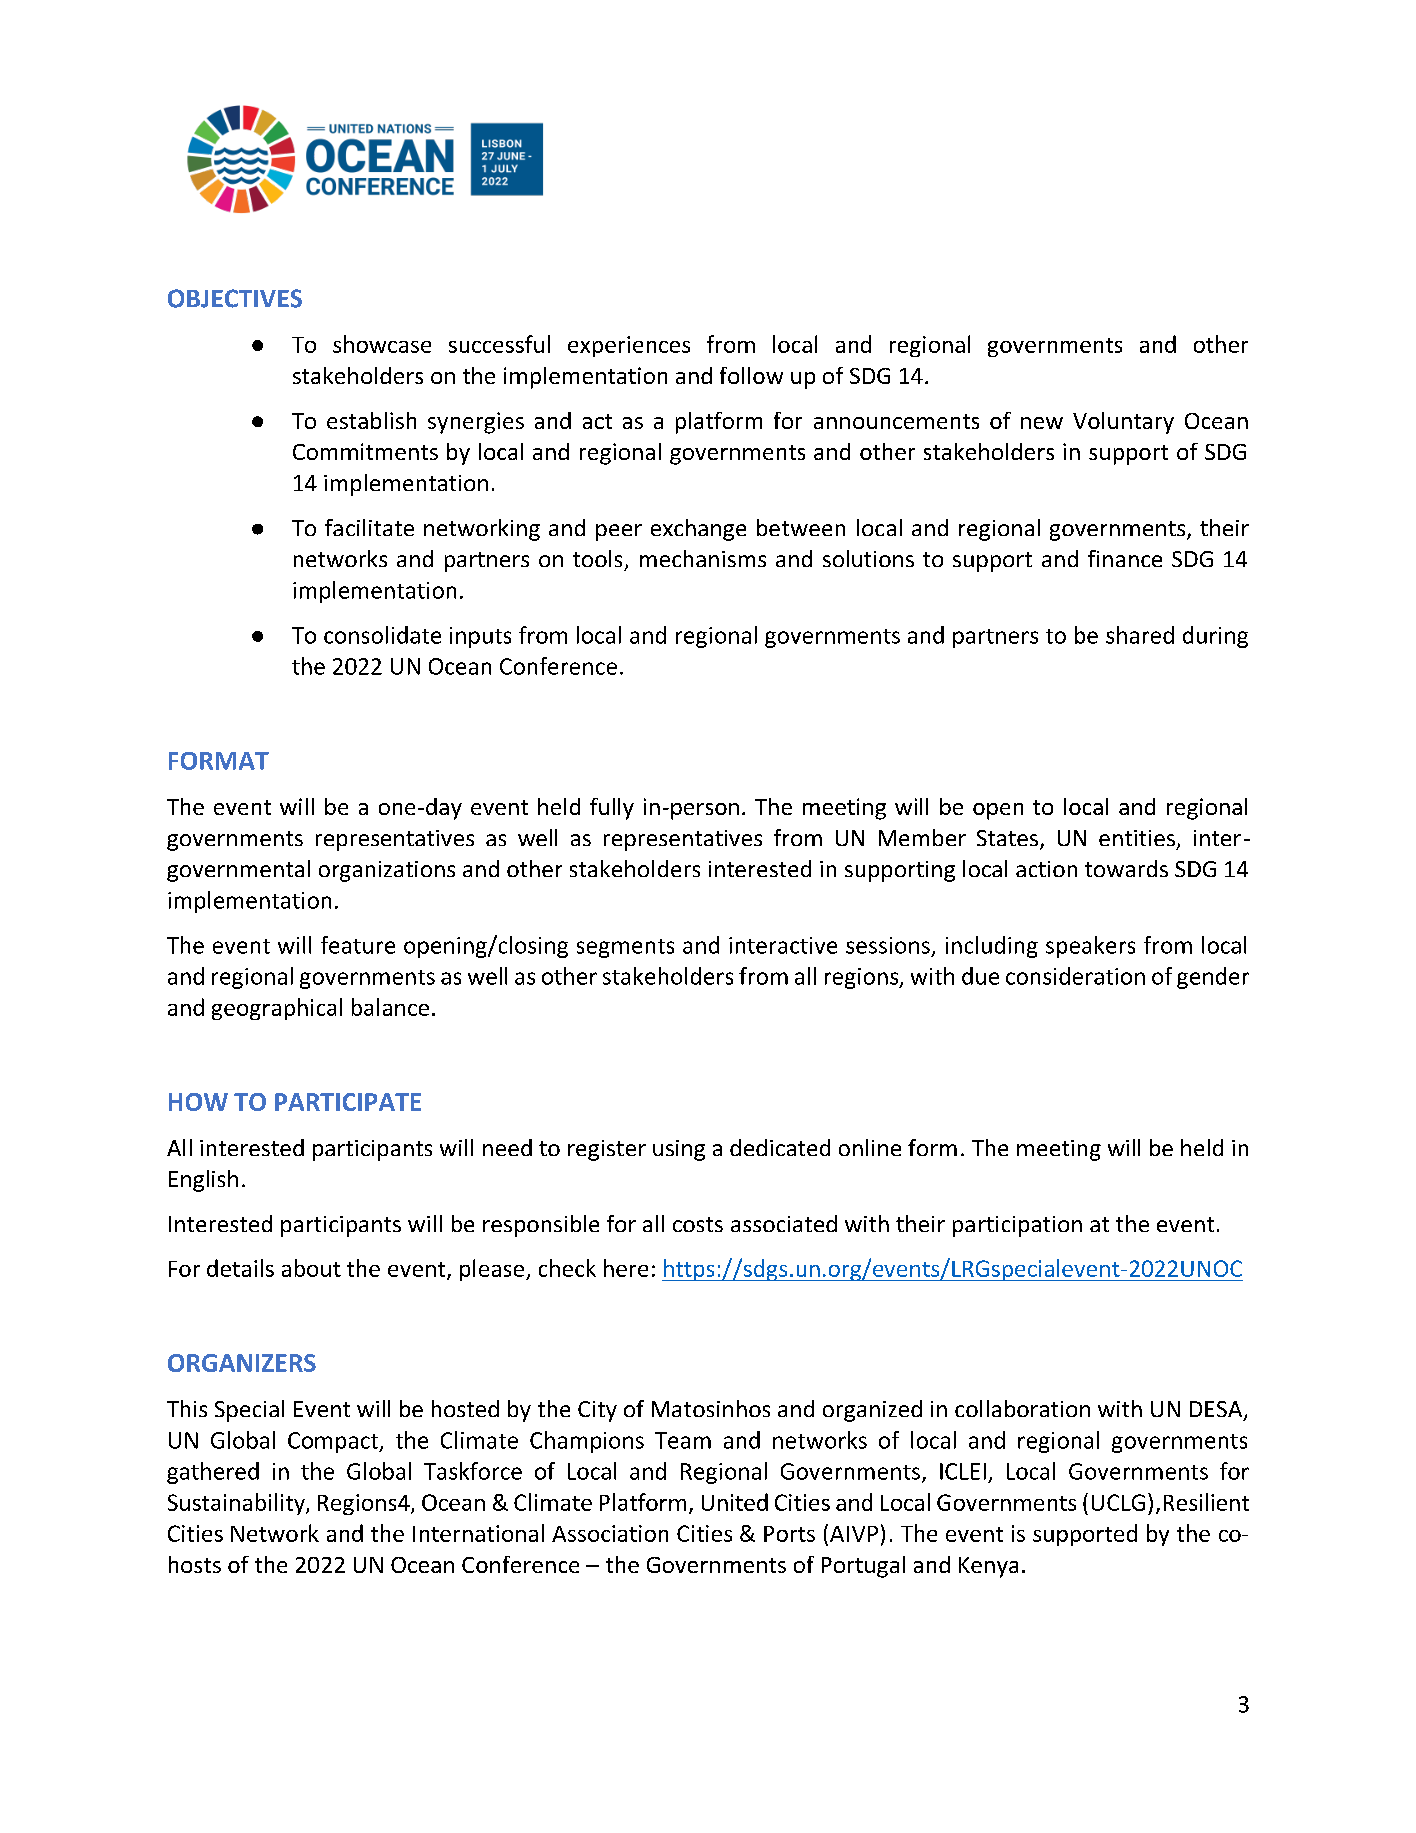 The image size is (1416, 1833). I want to click on mechanisms, so click(703, 558).
